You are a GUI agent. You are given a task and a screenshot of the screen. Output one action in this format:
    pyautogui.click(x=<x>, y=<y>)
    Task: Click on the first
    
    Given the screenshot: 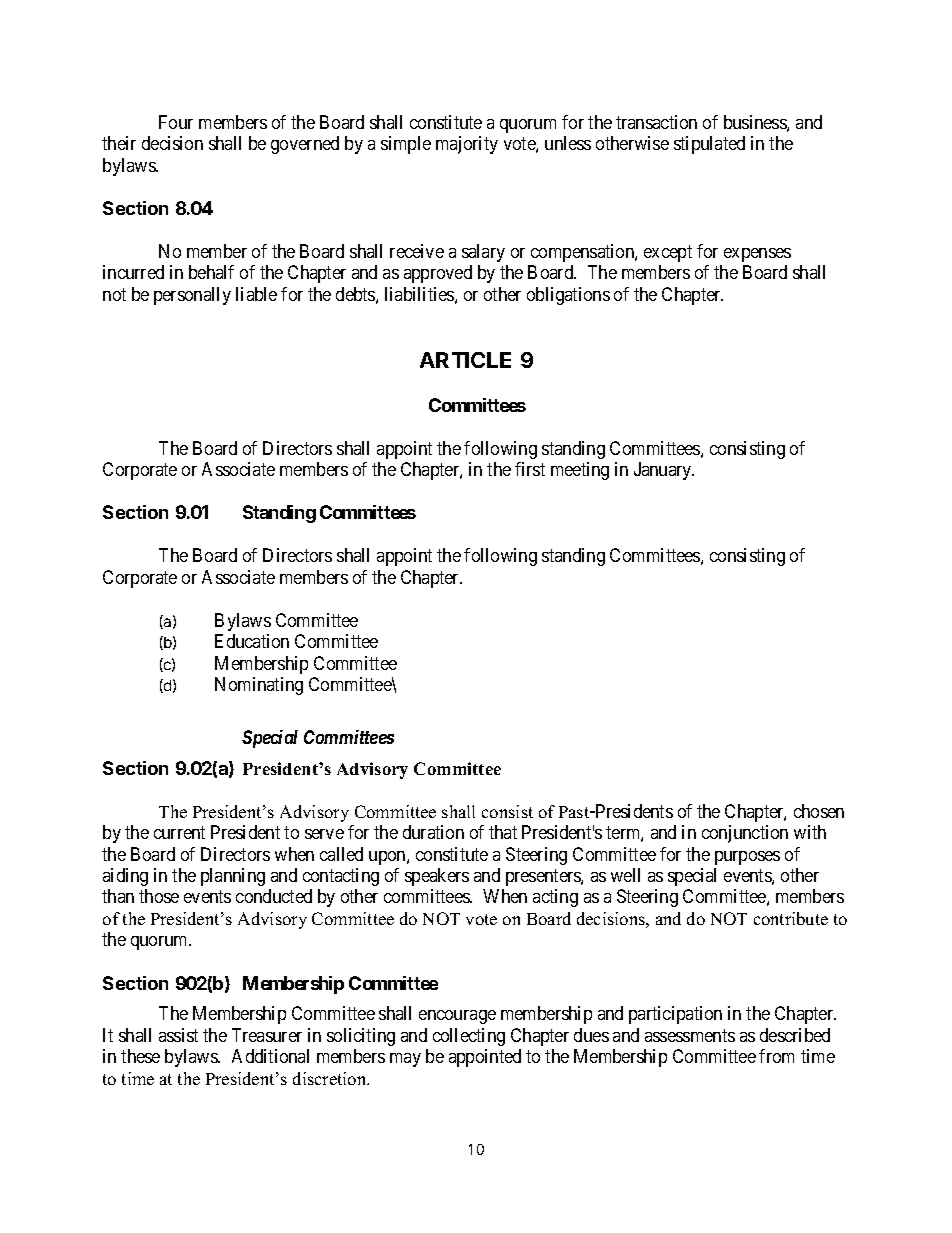 What is the action you would take?
    pyautogui.click(x=530, y=469)
